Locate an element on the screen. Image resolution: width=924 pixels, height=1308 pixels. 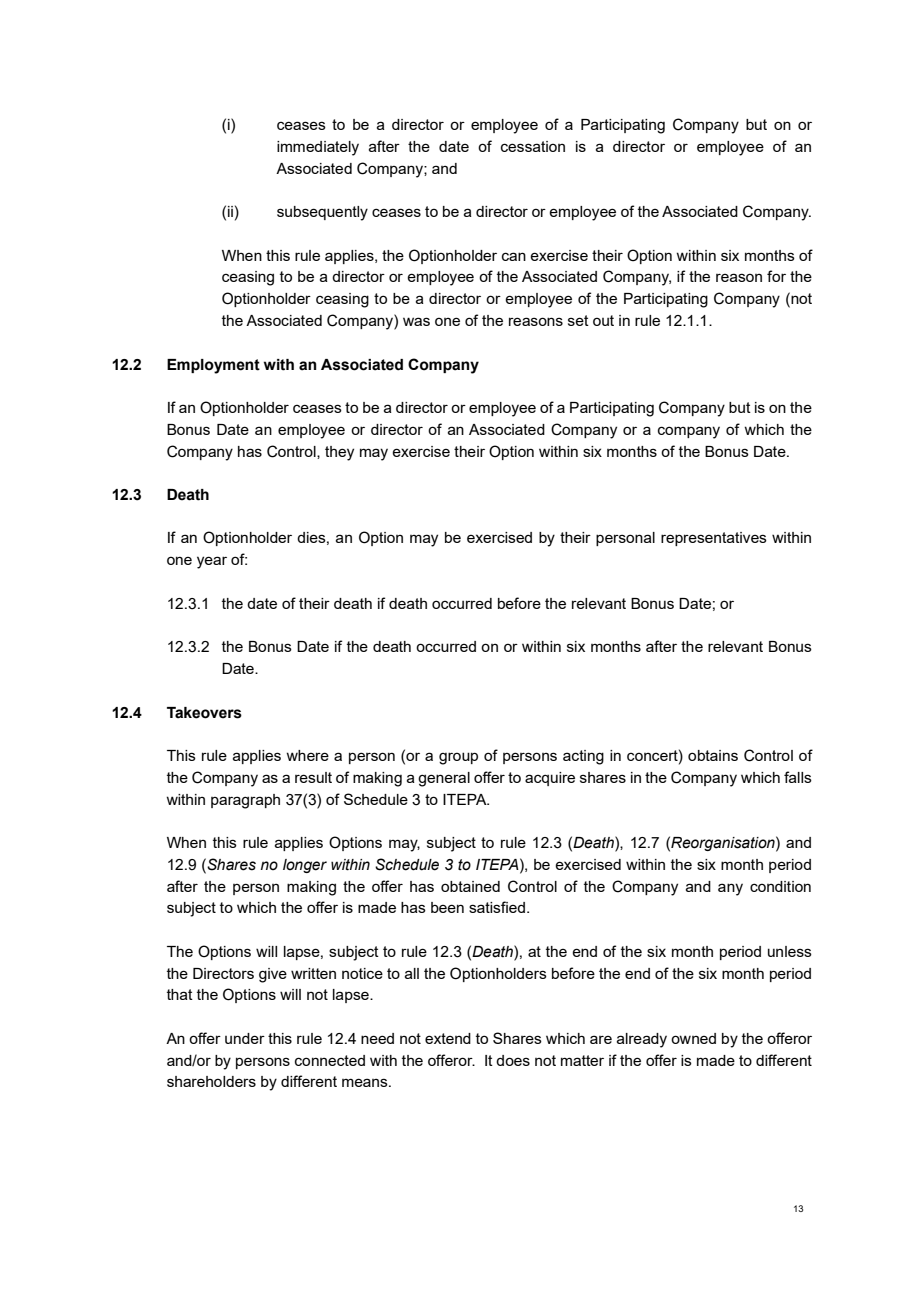
condition is located at coordinates (780, 886).
